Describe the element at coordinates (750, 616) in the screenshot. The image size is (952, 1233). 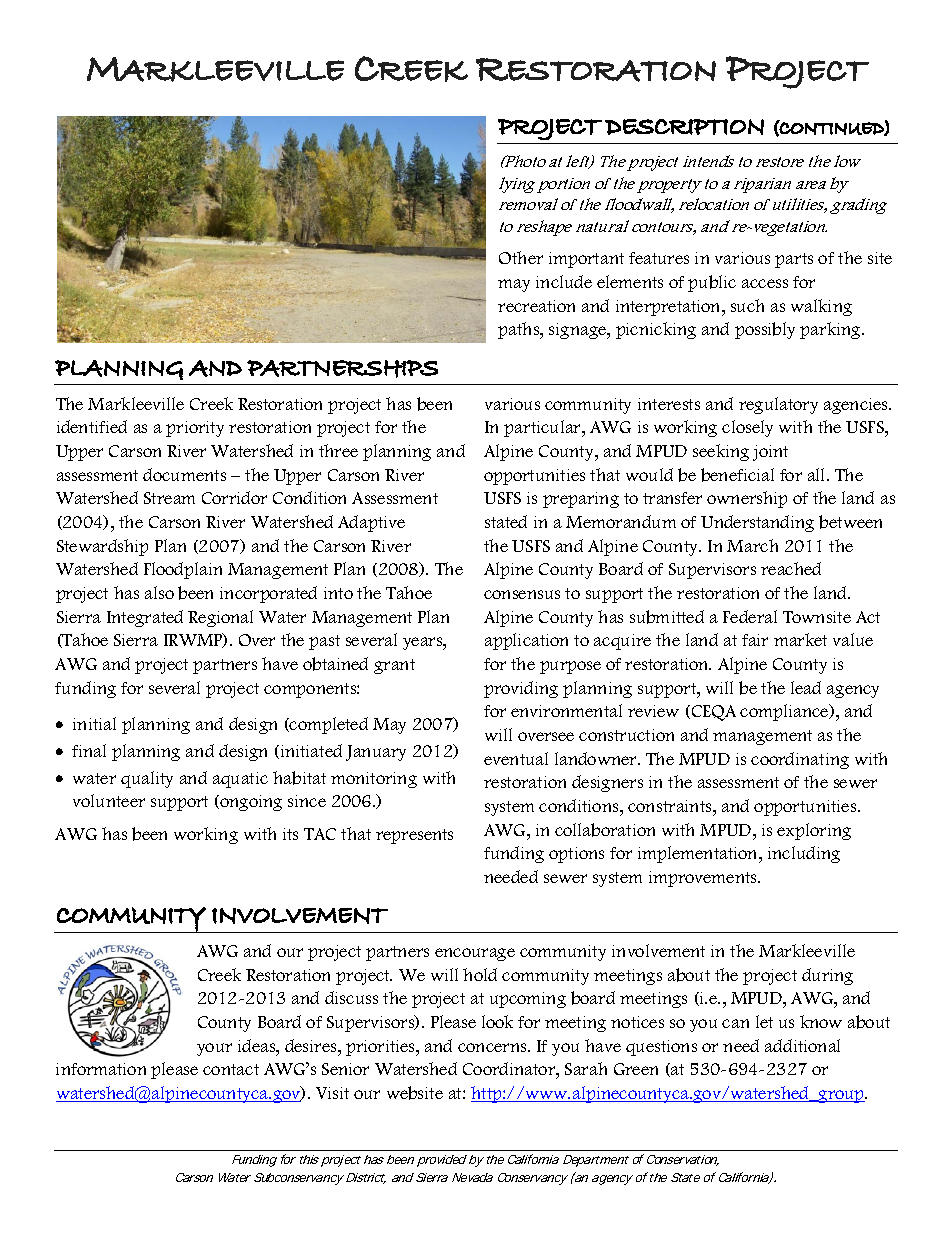
I see `Federal` at that location.
